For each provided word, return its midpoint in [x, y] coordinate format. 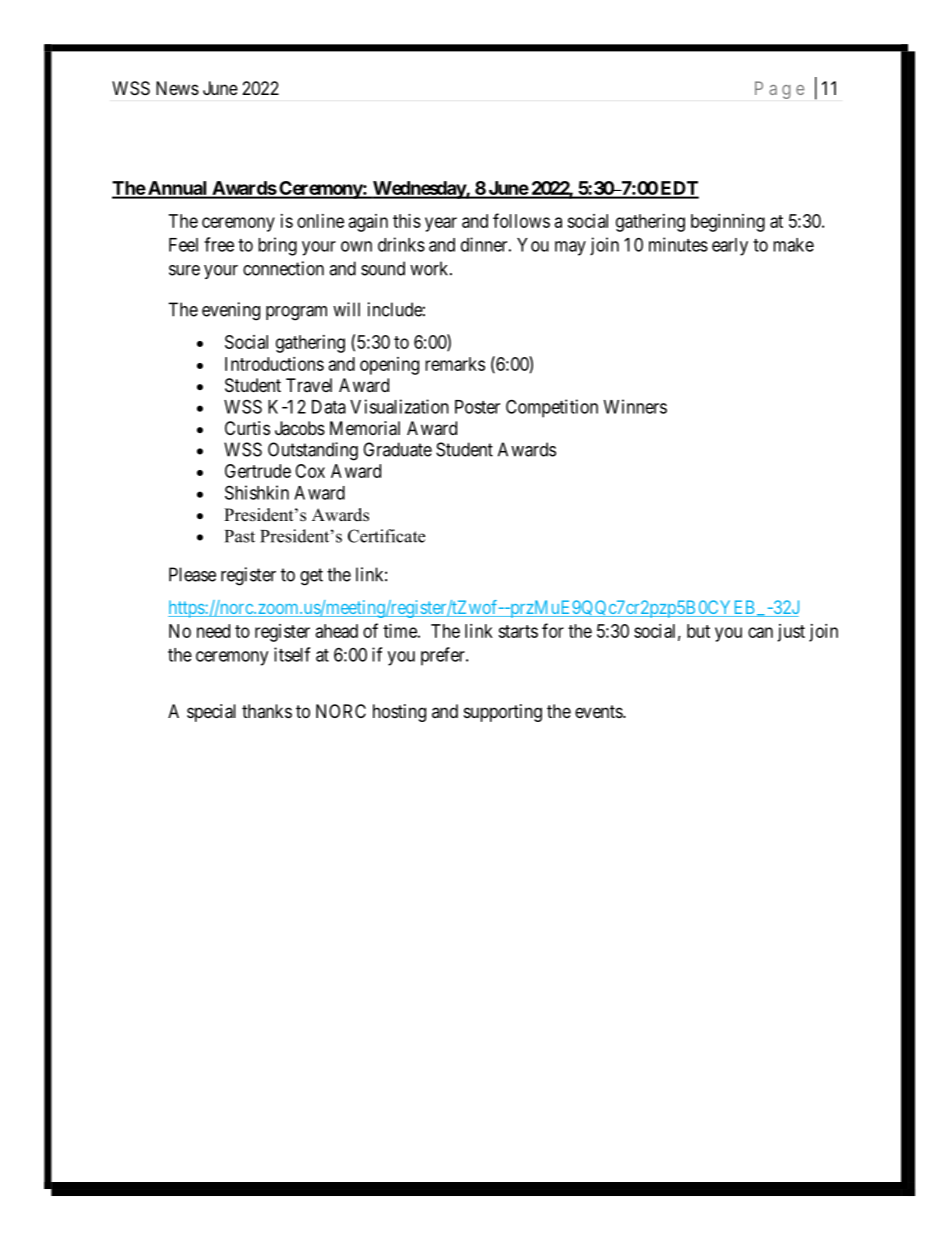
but [698, 631]
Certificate [386, 536]
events [599, 711]
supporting [503, 713]
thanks [267, 711]
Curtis [247, 428]
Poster [477, 407]
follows [521, 220]
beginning [728, 223]
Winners [635, 406]
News [177, 88]
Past [240, 536]
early [730, 247]
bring [277, 246]
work [430, 268]
